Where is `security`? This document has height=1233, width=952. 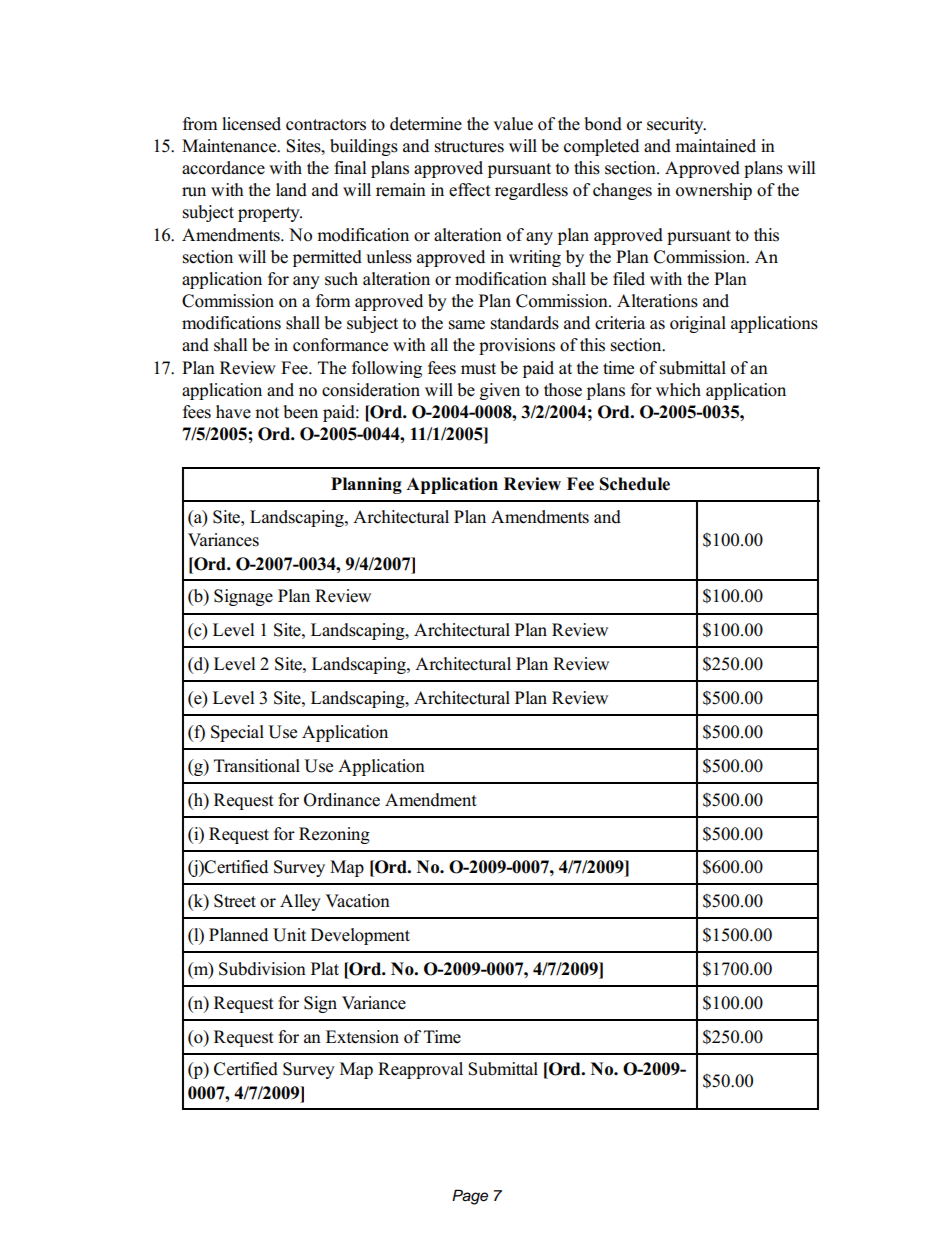 security is located at coordinates (676, 125).
